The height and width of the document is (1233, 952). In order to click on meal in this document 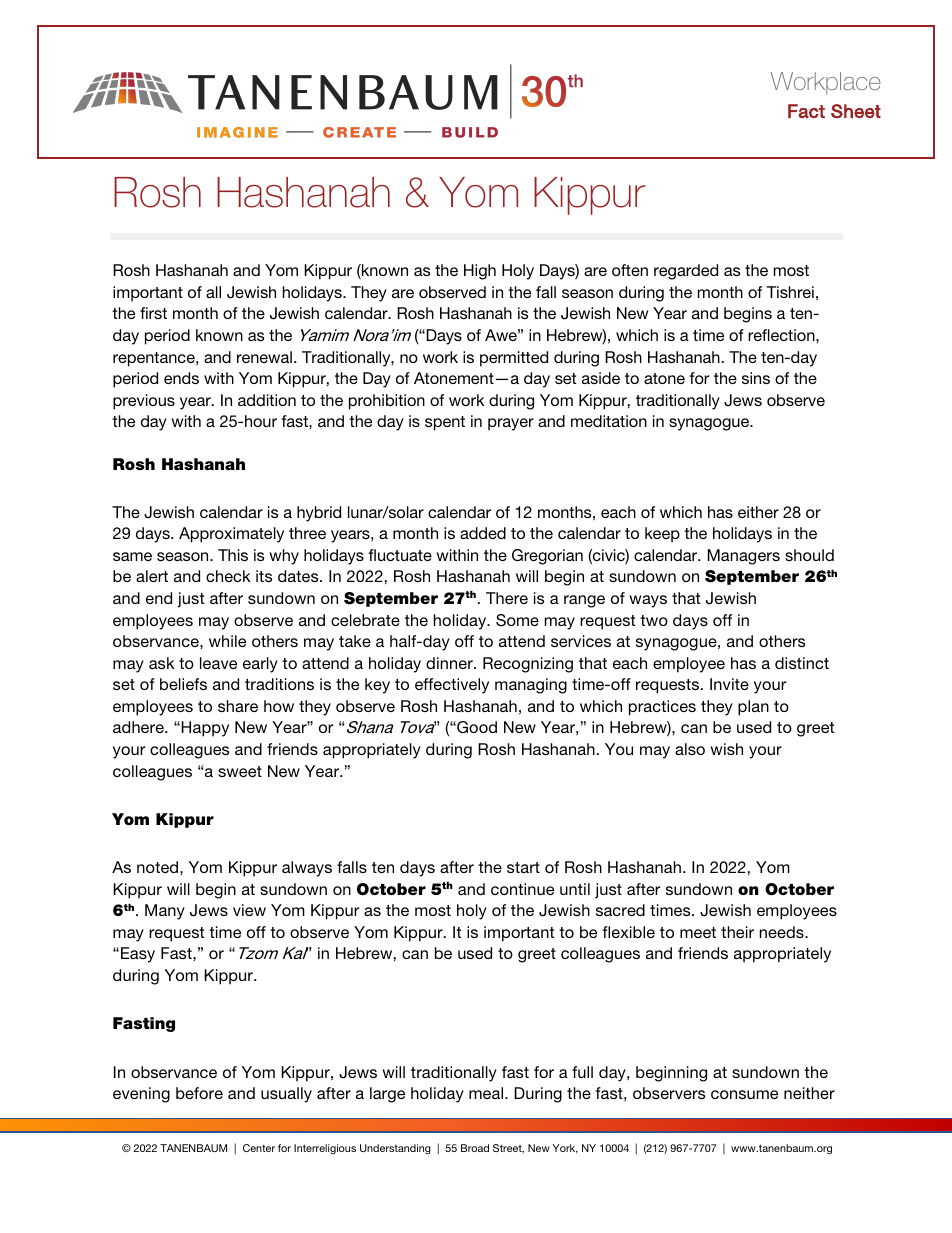, I will do `click(487, 1093)`.
